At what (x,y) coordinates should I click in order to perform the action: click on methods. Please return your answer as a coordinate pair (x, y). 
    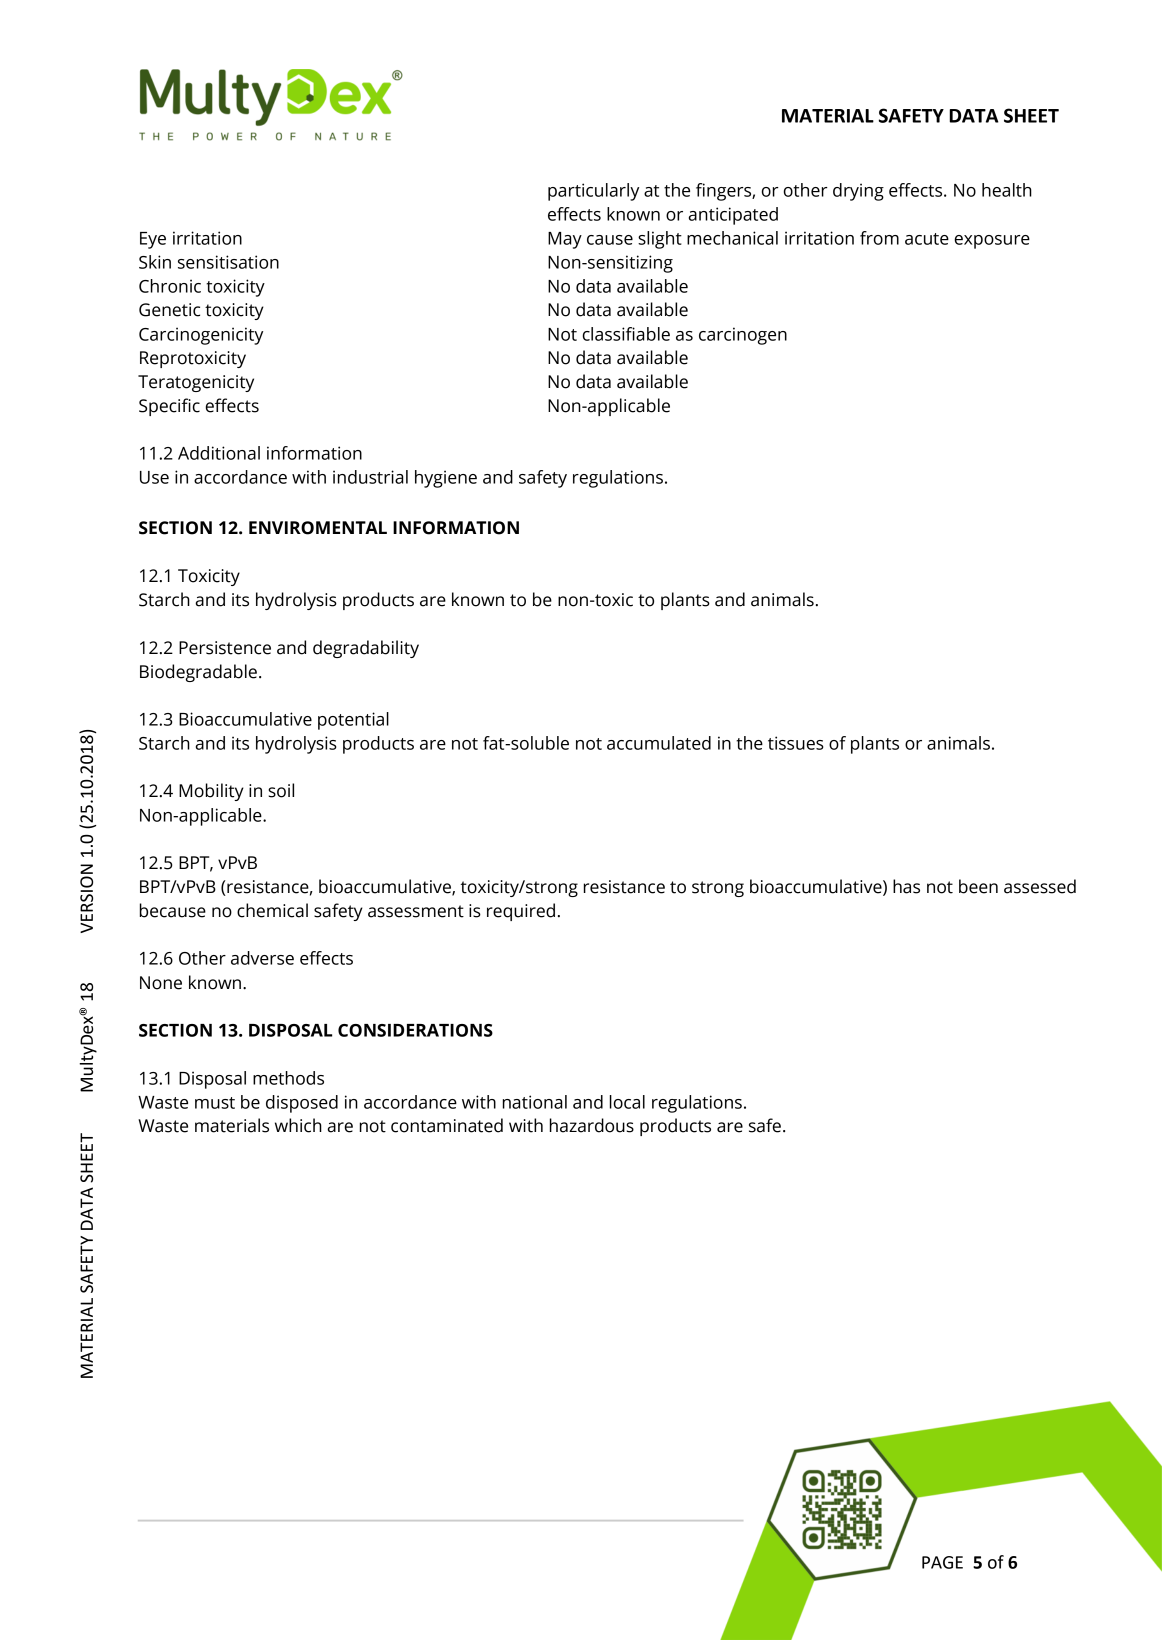
    Looking at the image, I should click on (288, 1078).
